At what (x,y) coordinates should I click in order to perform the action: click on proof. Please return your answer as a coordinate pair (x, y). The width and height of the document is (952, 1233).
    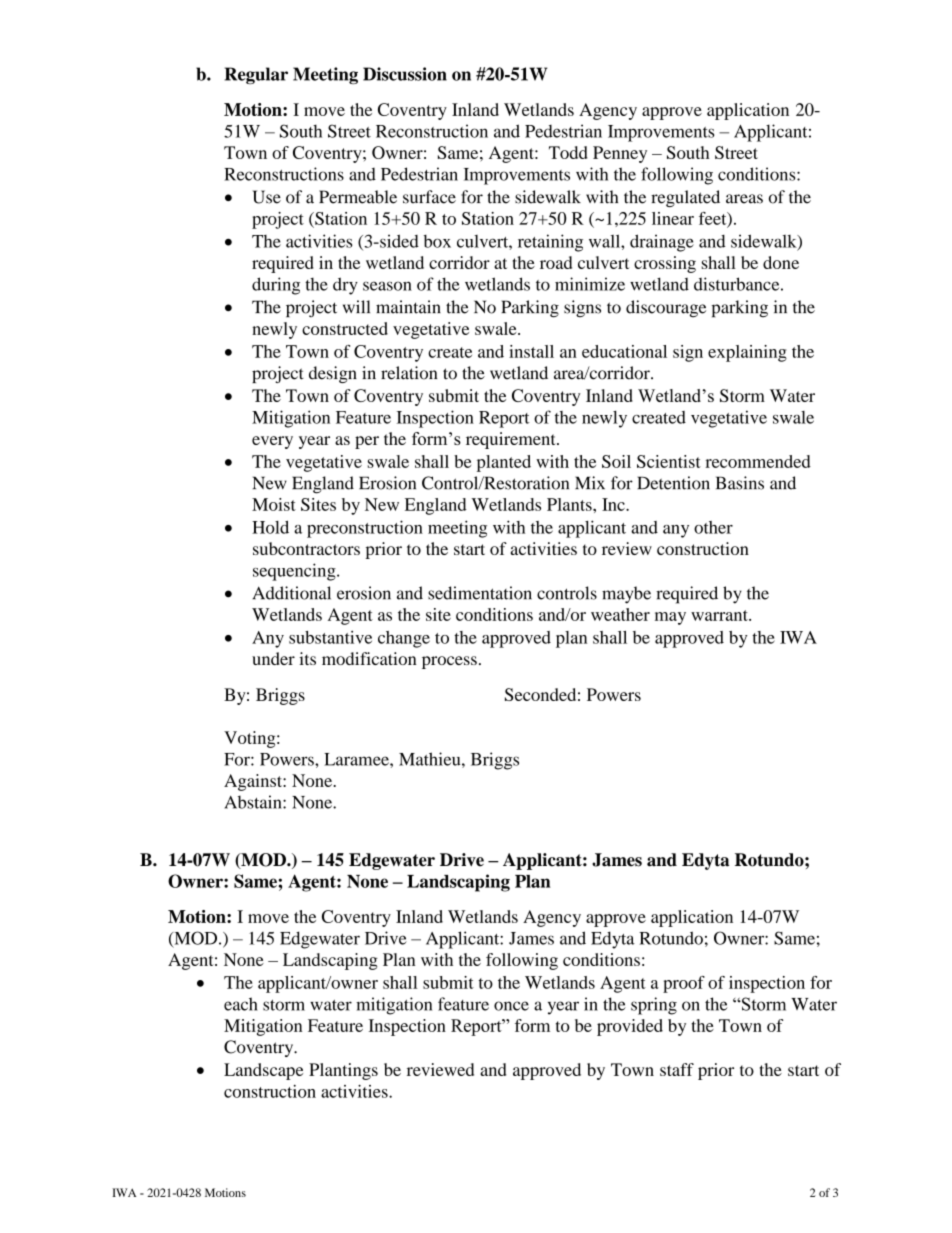
    Looking at the image, I should click on (684, 984).
